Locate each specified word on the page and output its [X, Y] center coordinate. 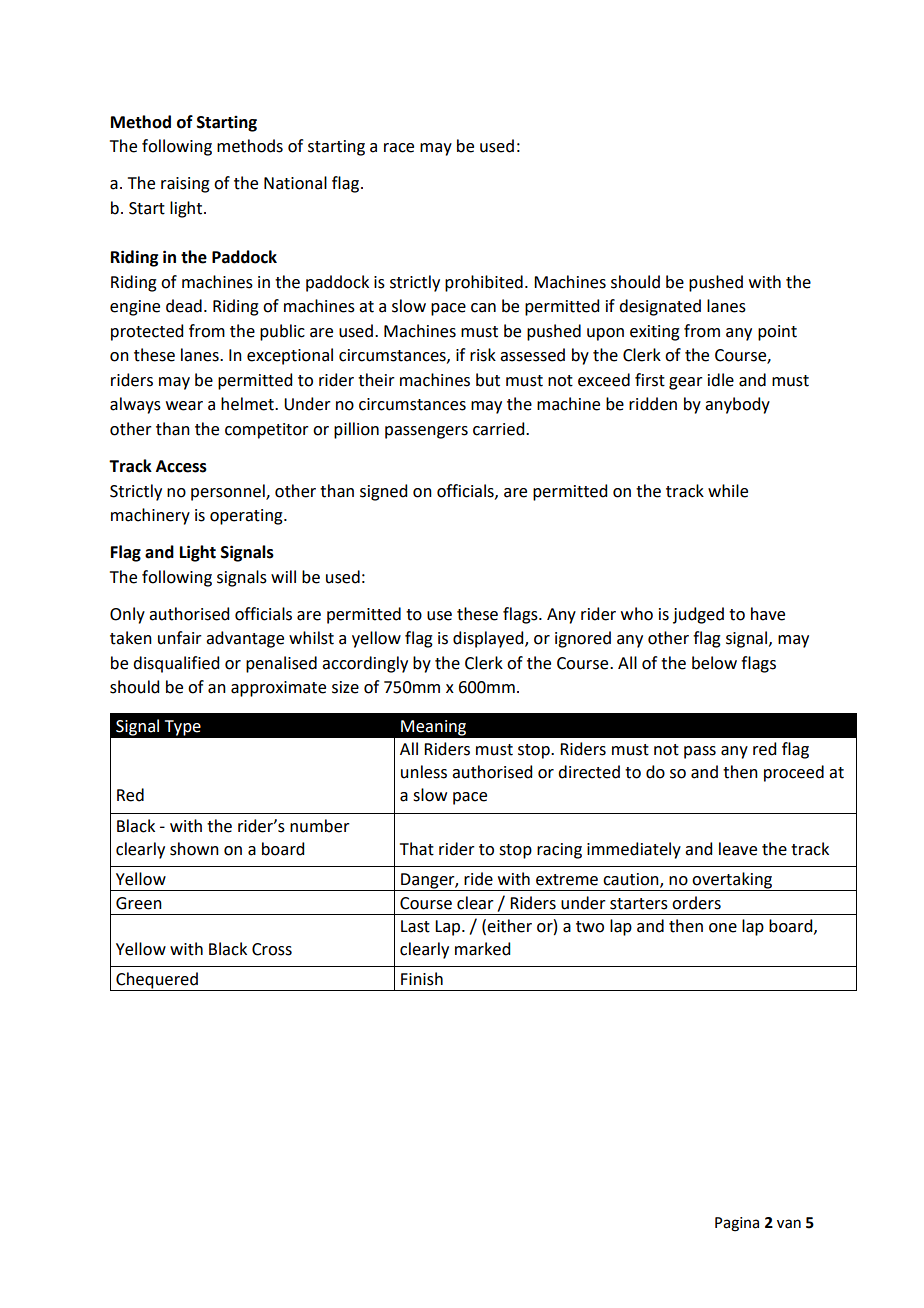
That [417, 849]
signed [383, 492]
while [728, 491]
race [399, 148]
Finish [422, 979]
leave [738, 849]
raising [185, 185]
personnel [229, 492]
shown [194, 849]
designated [660, 307]
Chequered [157, 981]
